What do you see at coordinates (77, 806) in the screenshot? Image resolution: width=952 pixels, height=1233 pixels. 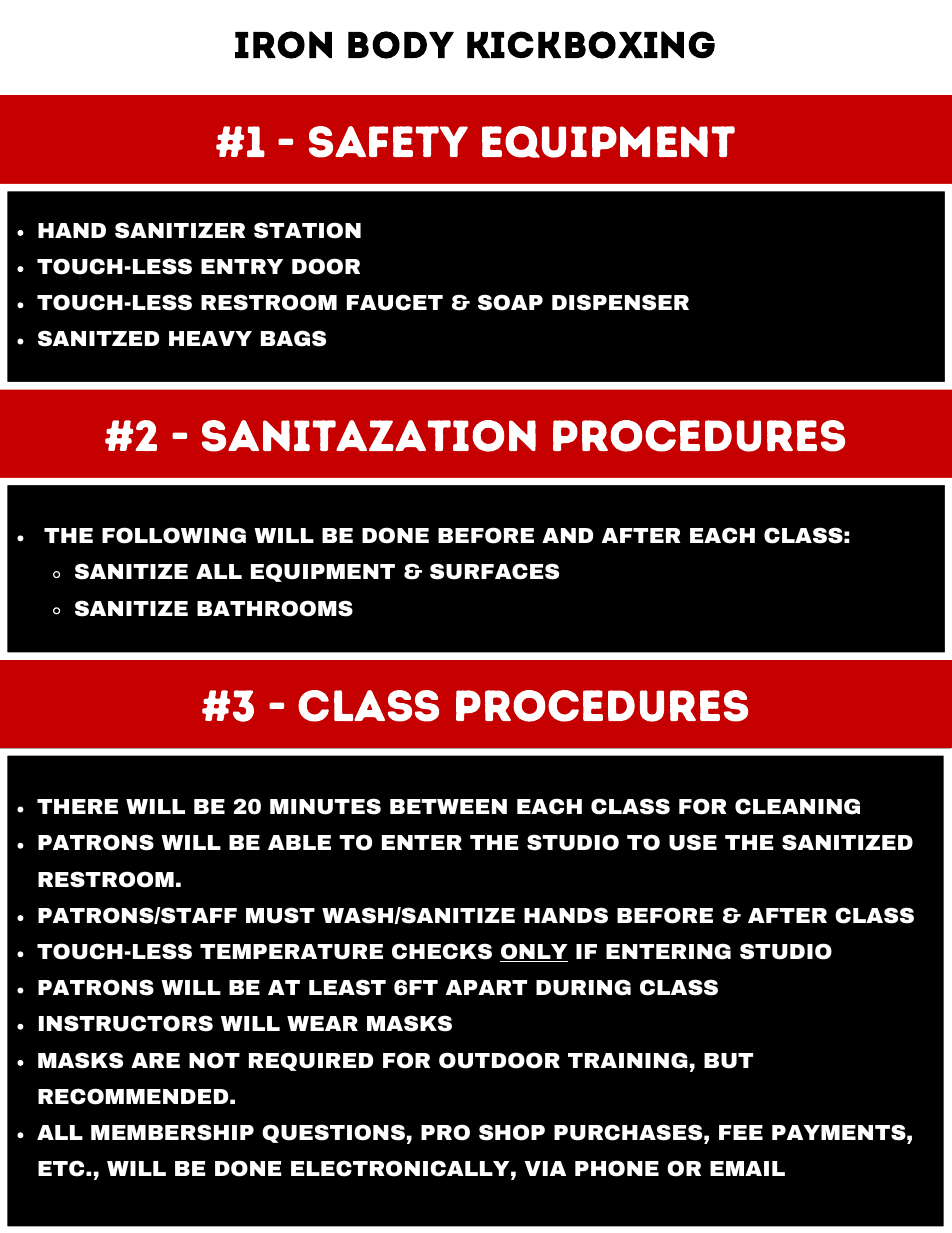 I see `THERE` at bounding box center [77, 806].
